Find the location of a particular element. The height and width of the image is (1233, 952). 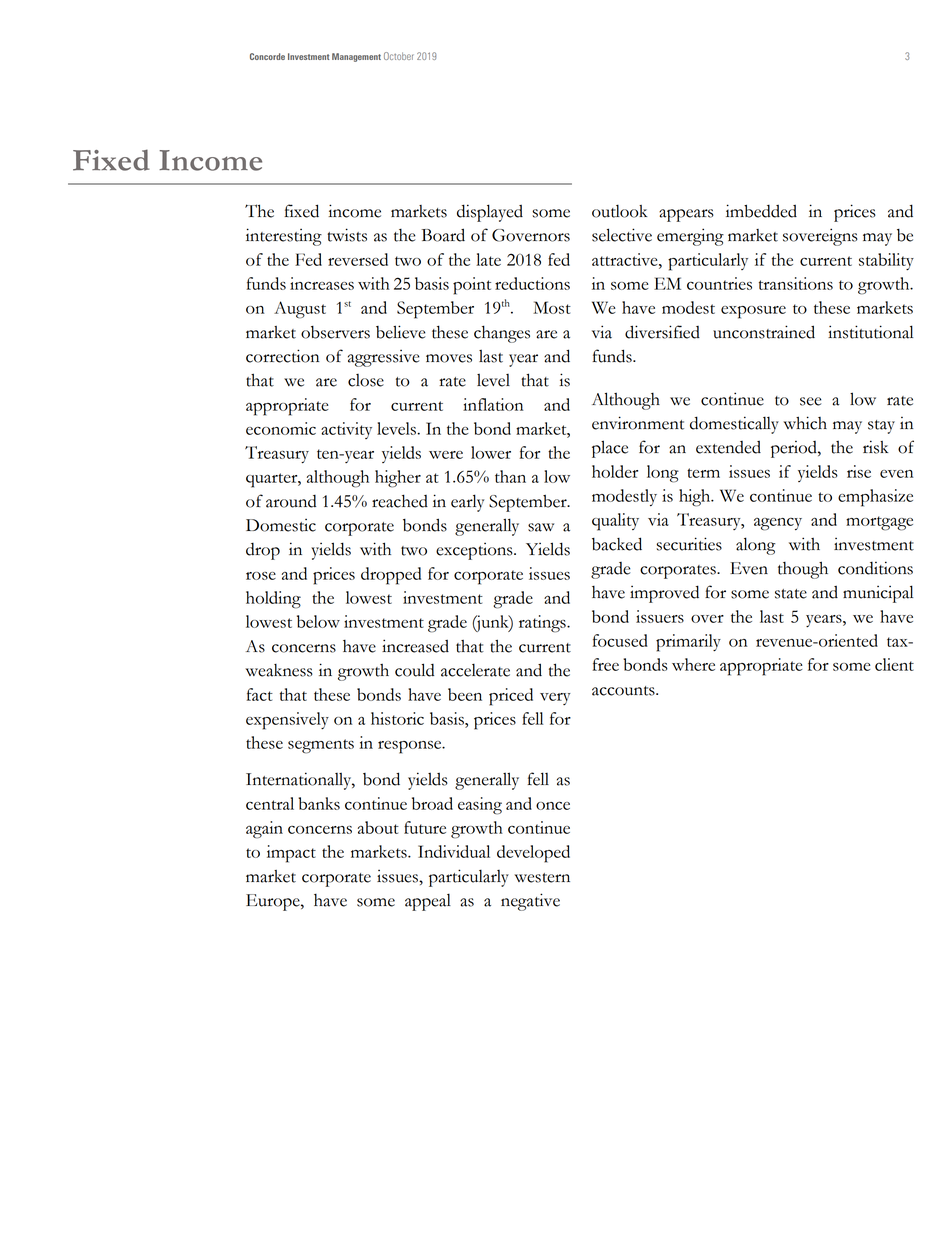

western is located at coordinates (542, 878).
